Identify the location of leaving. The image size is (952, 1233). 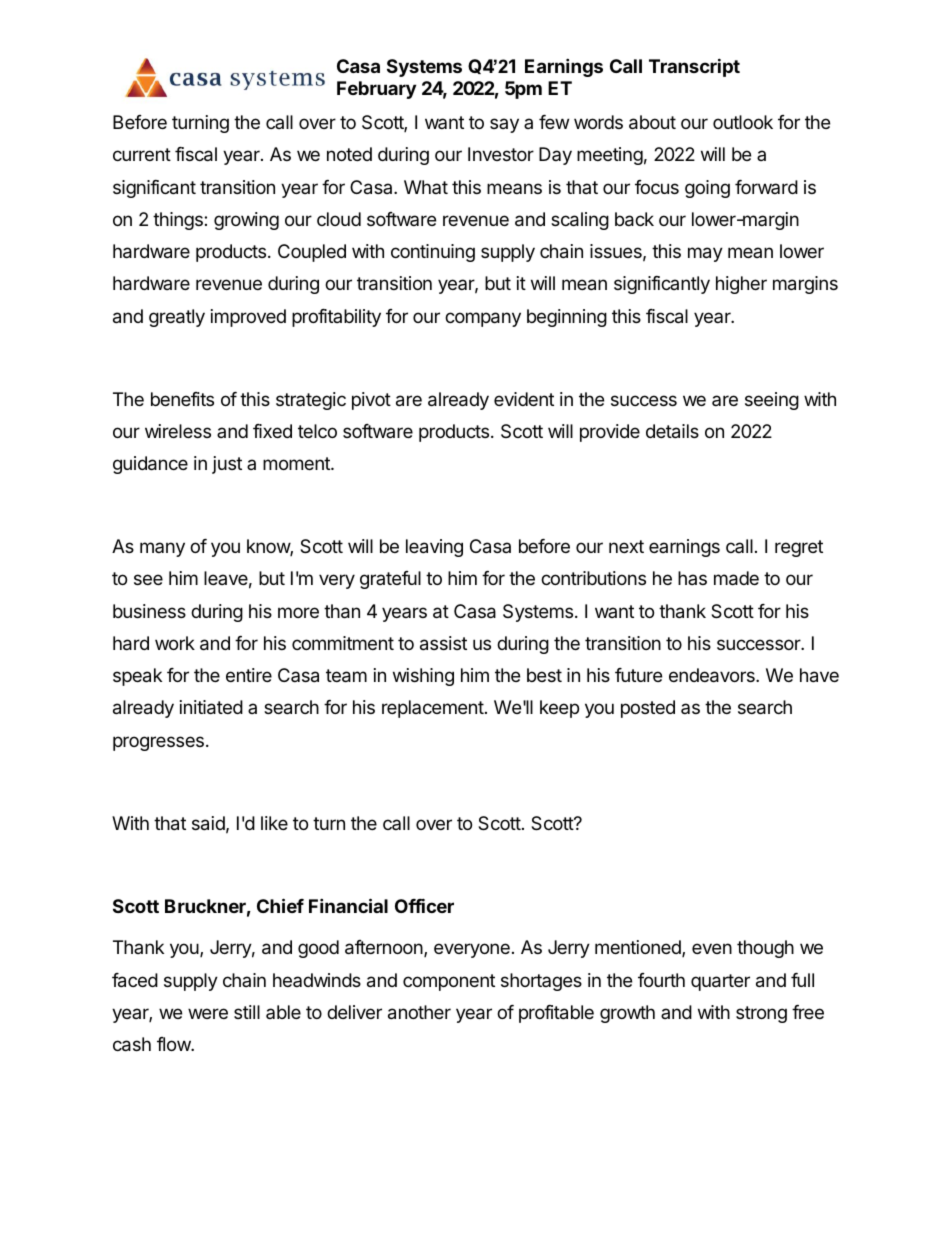
(434, 548).
